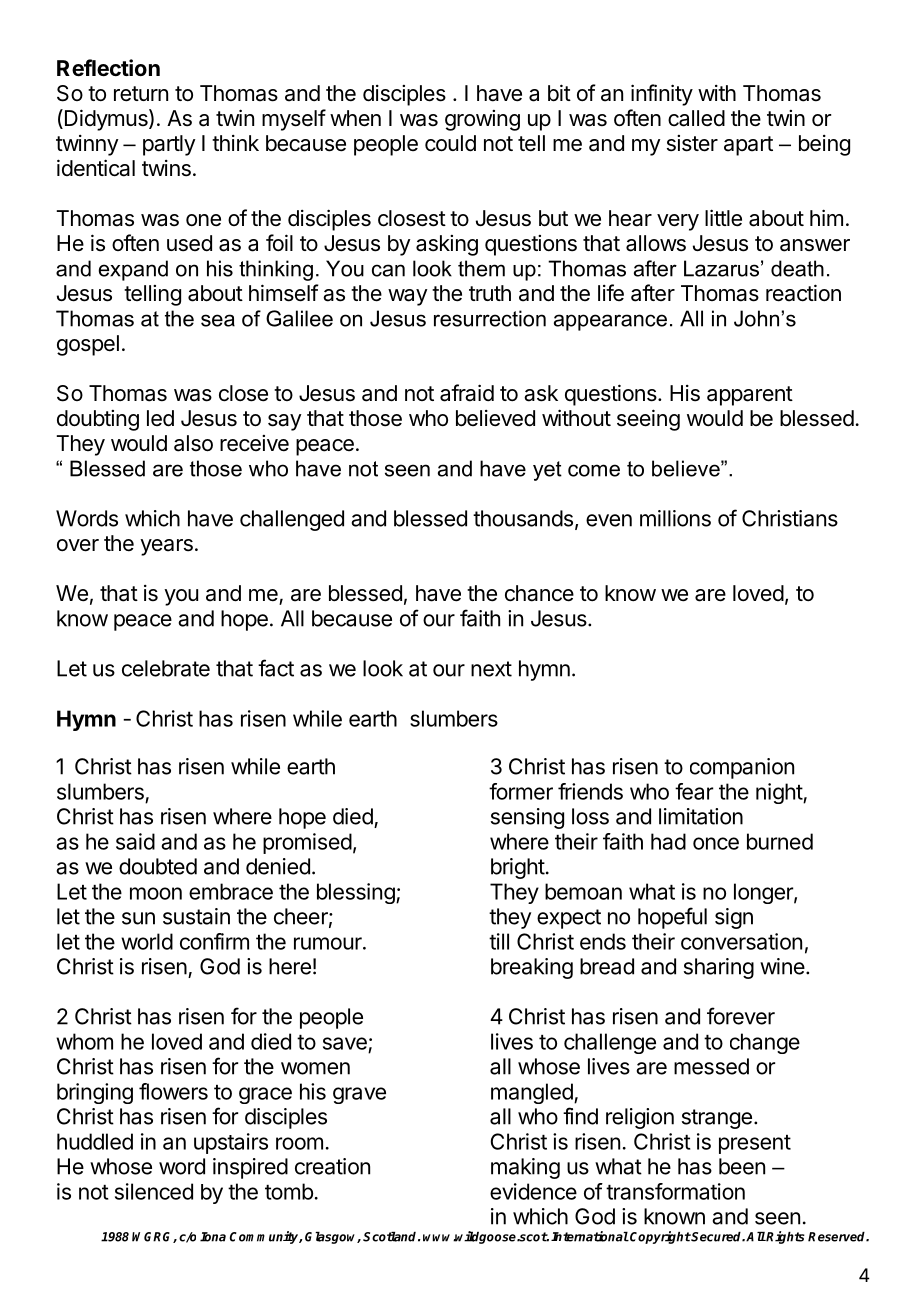  I want to click on called, so click(696, 118).
